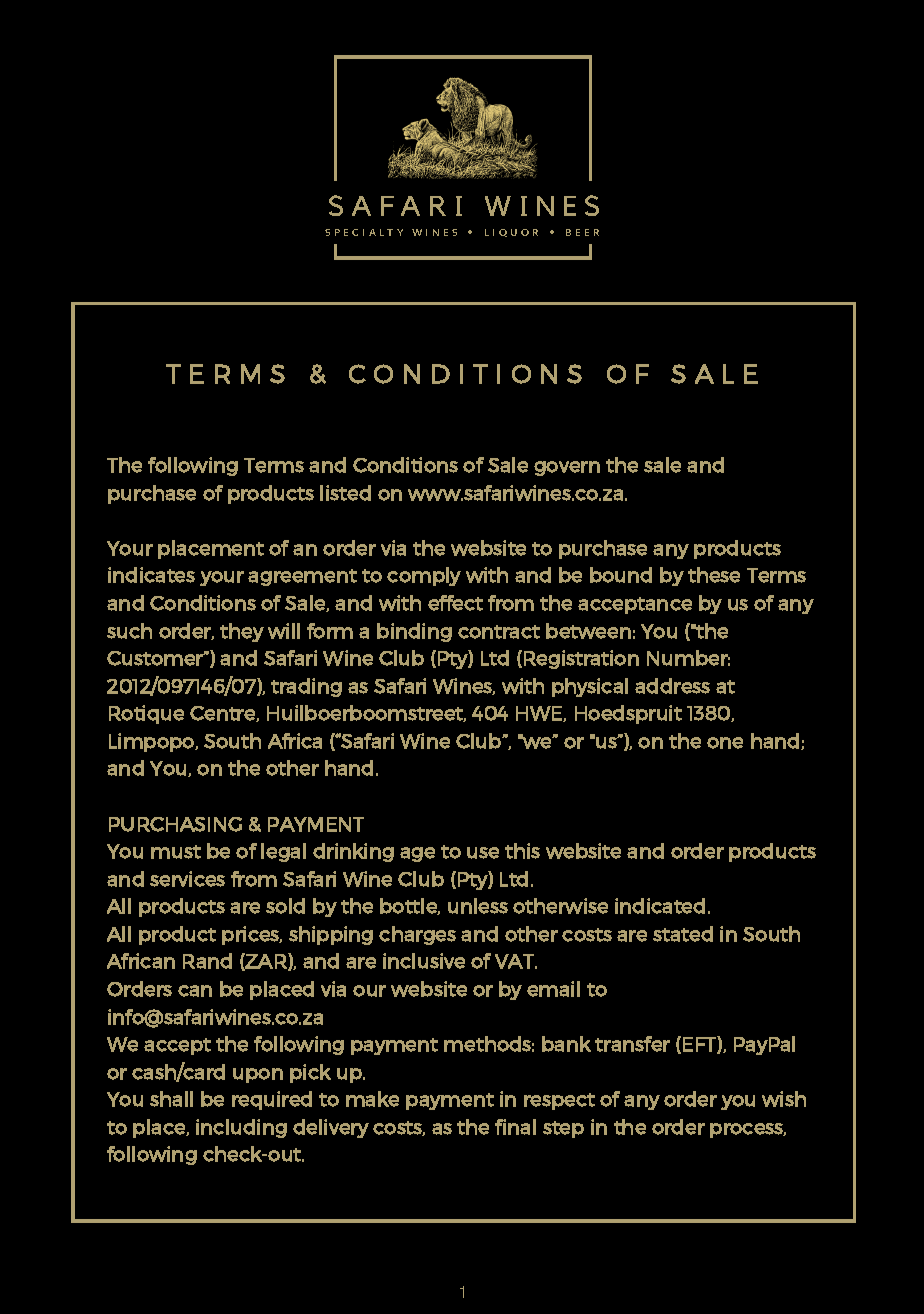 Image resolution: width=924 pixels, height=1314 pixels. What do you see at coordinates (725, 743) in the document?
I see `one` at bounding box center [725, 743].
